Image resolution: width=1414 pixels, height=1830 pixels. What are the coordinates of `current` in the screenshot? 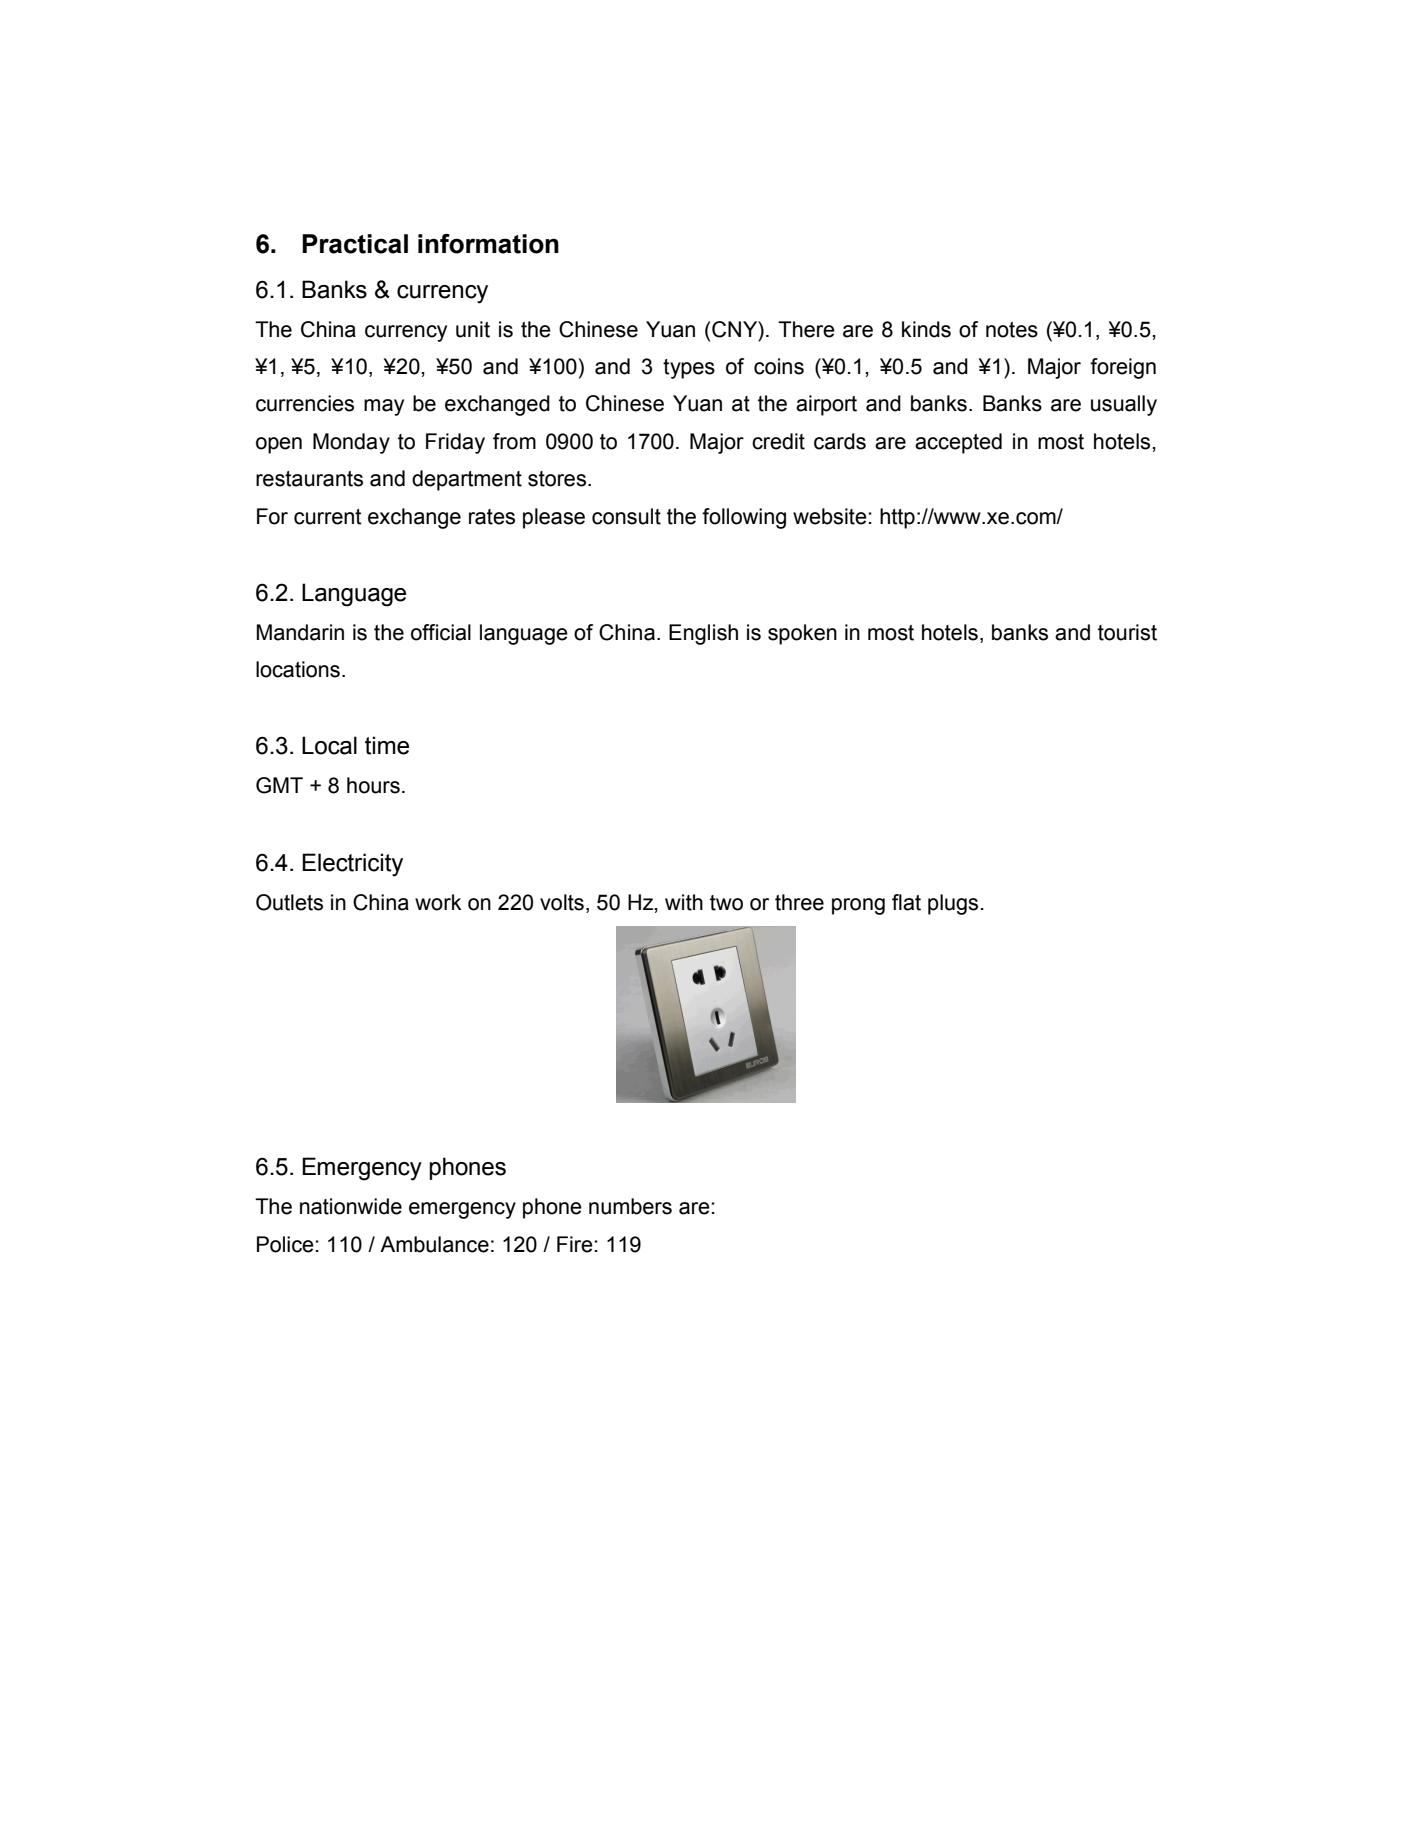 It's located at (328, 517).
